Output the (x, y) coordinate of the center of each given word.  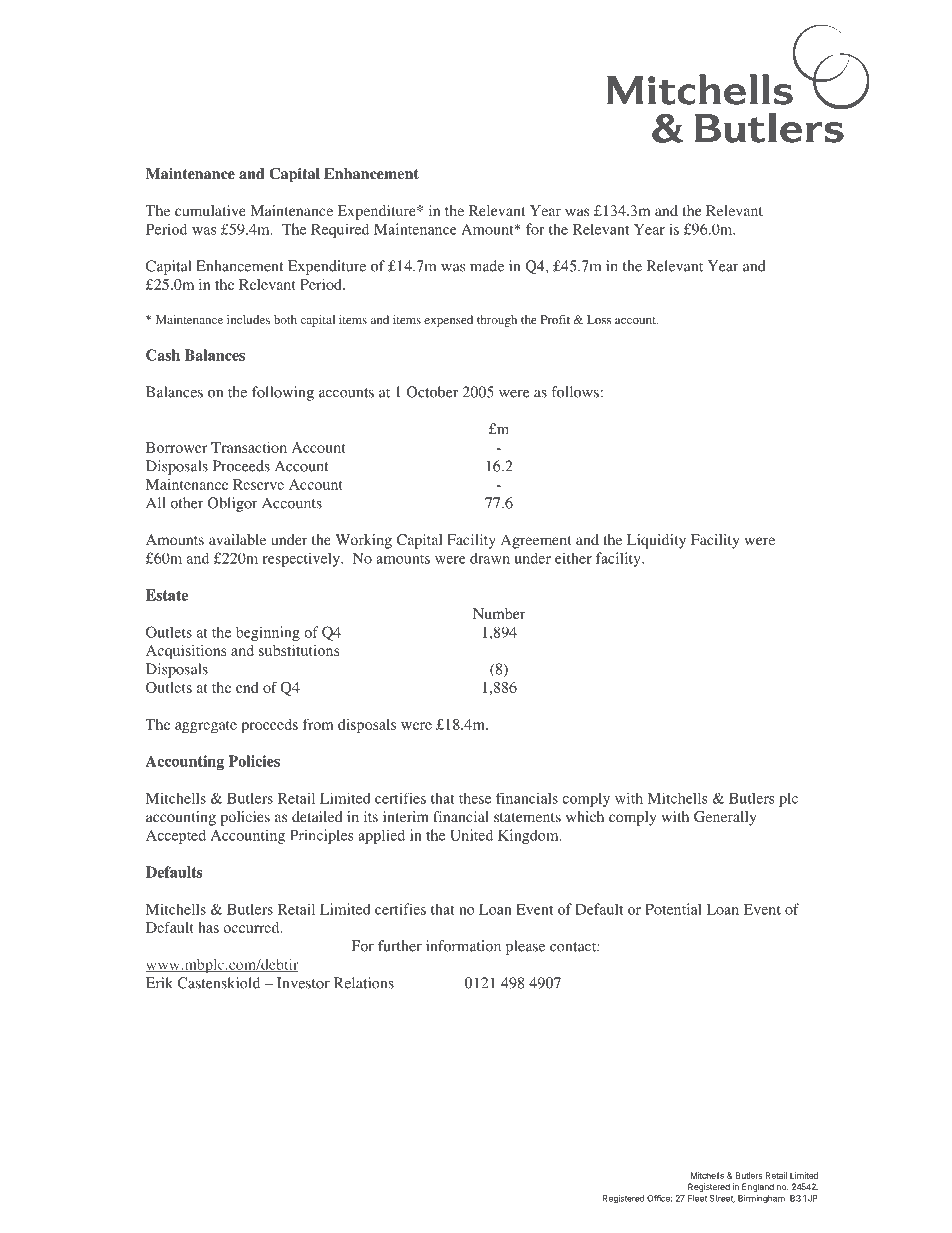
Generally (725, 818)
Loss (599, 319)
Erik (159, 983)
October (432, 392)
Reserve (258, 484)
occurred (252, 927)
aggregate (206, 727)
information (463, 946)
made (487, 266)
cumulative (210, 210)
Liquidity (656, 541)
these (475, 798)
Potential (673, 909)
